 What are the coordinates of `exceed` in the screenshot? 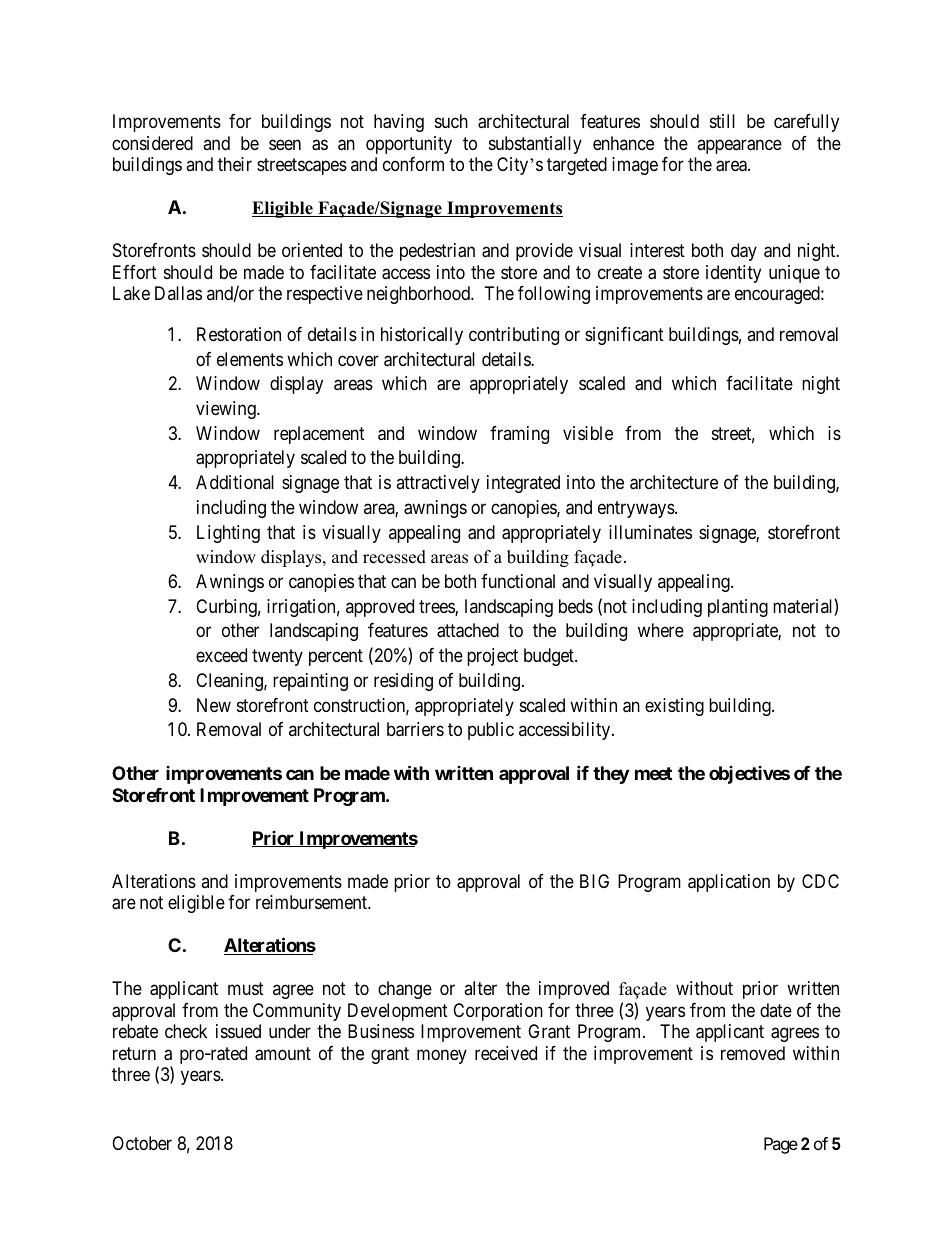 It's located at (221, 655).
